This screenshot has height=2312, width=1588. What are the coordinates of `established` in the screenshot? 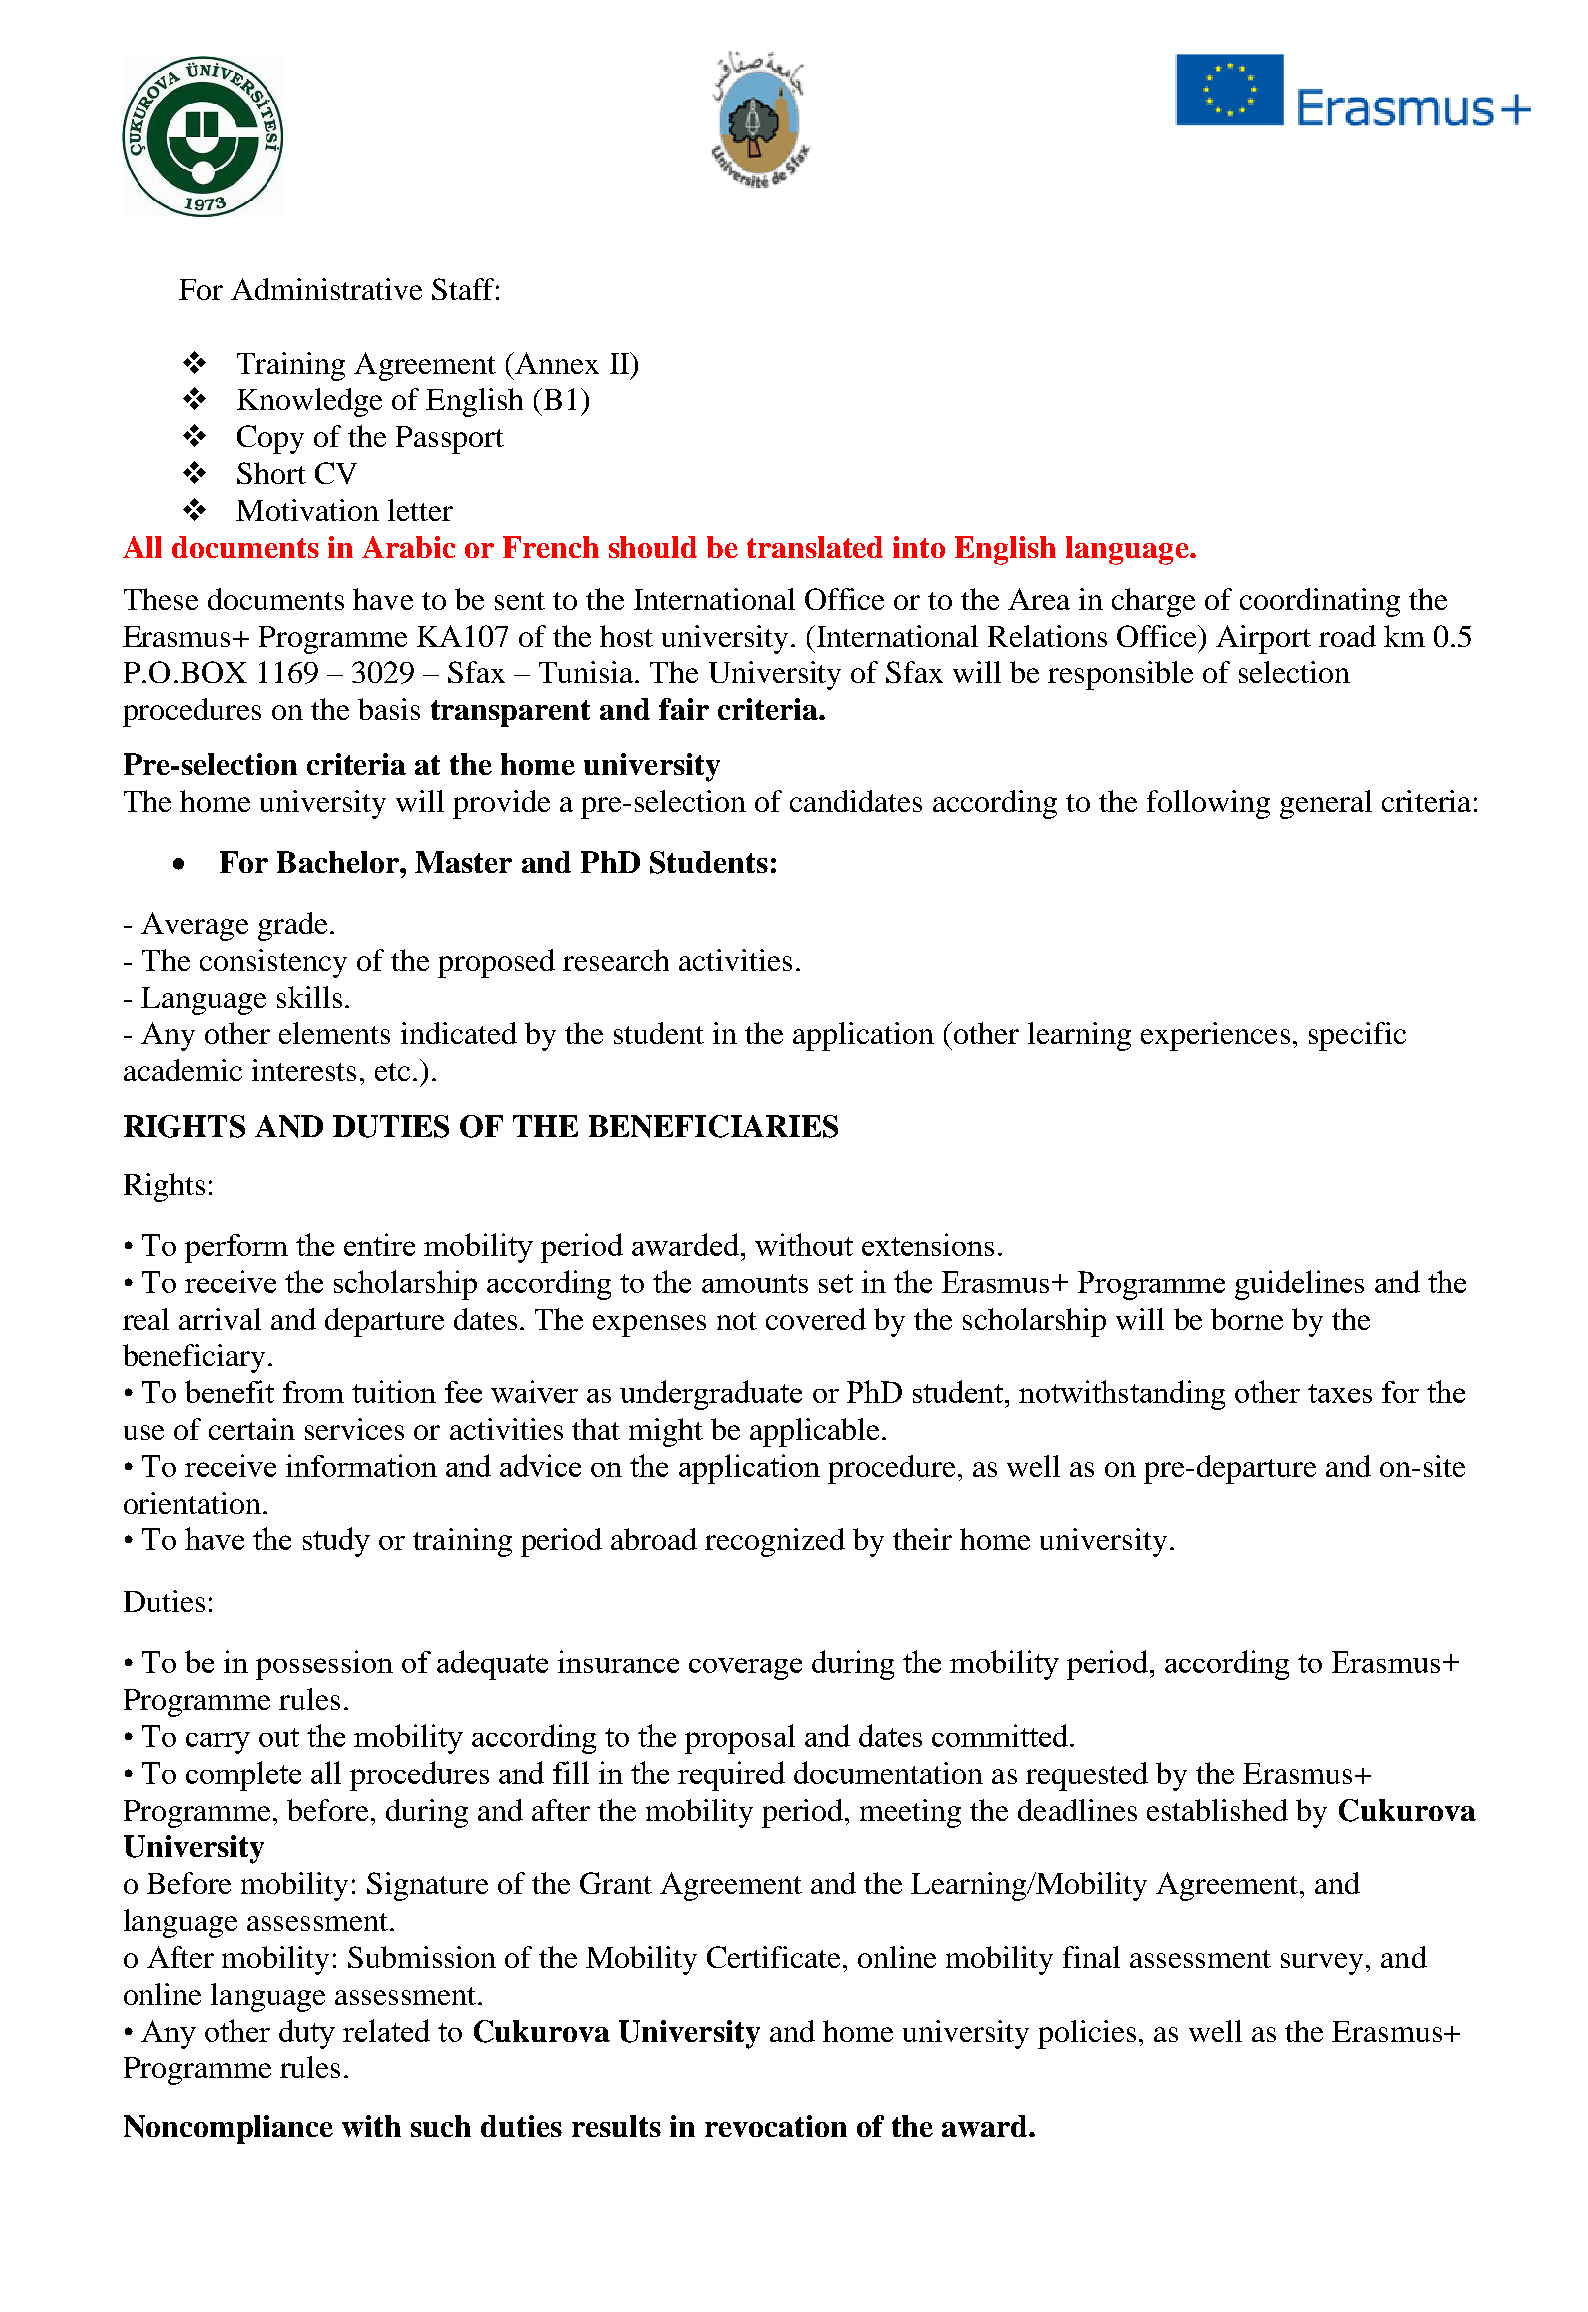 It's located at (1217, 1810).
